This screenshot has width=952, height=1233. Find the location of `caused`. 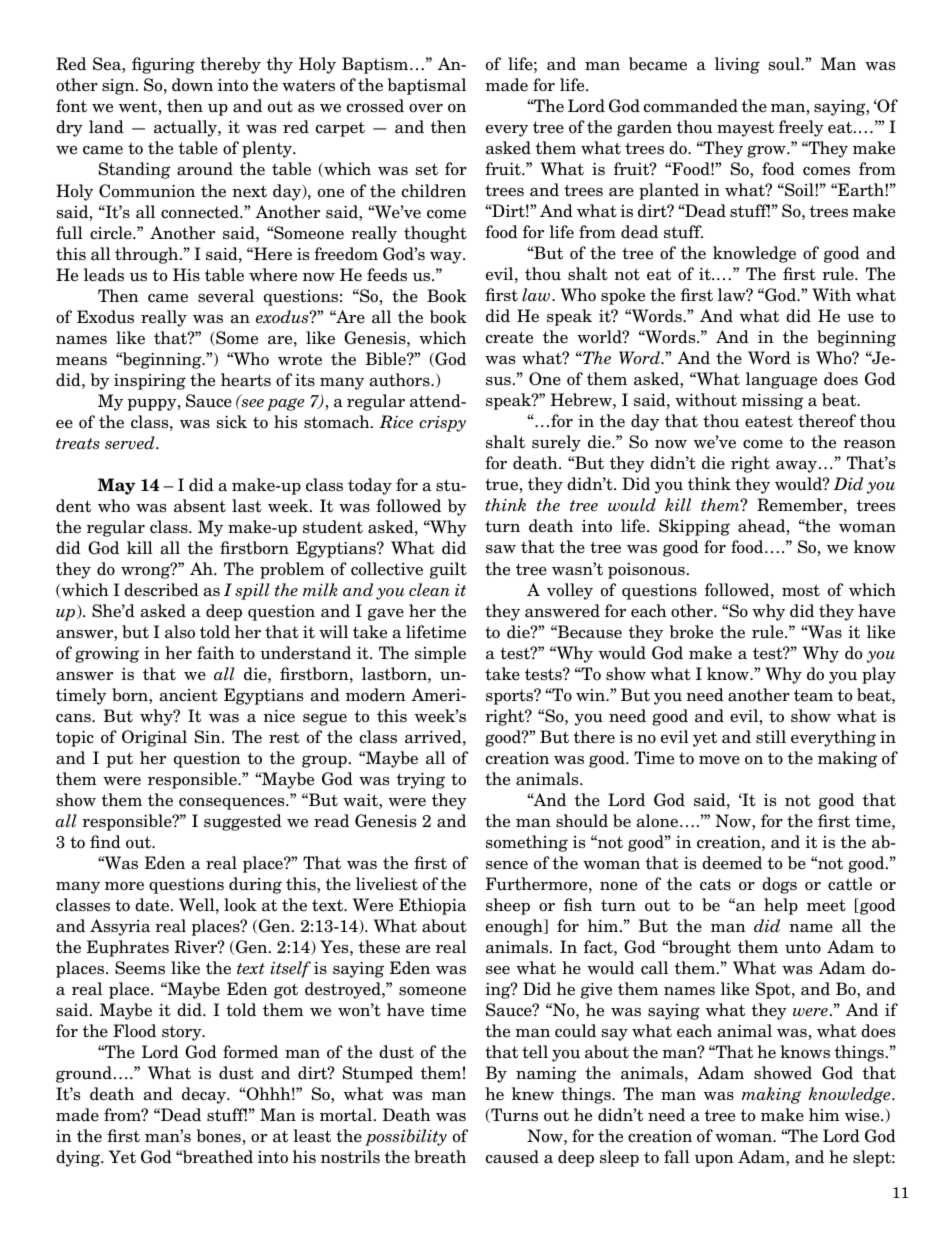

caused is located at coordinates (512, 1157).
